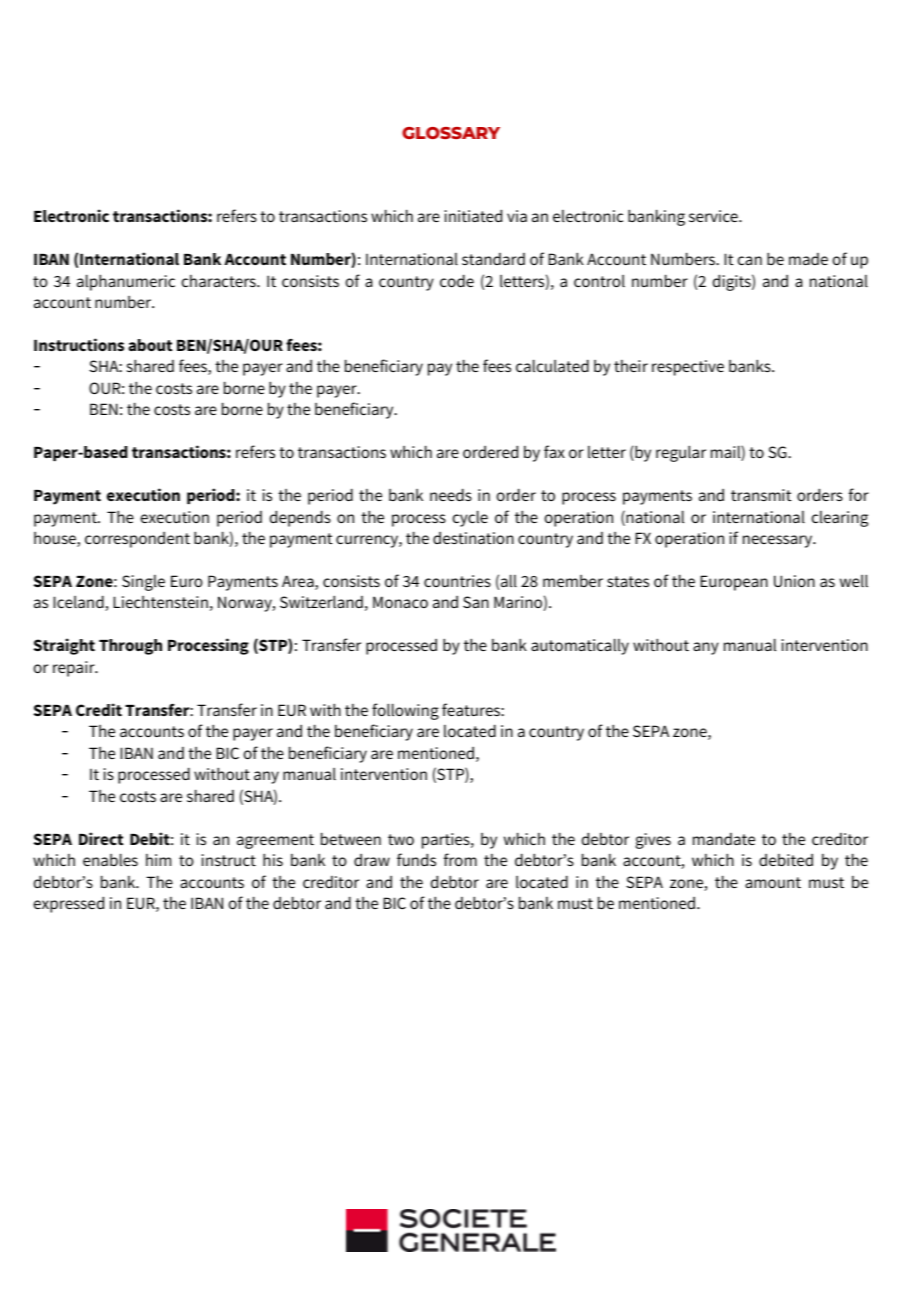  What do you see at coordinates (552, 365) in the image?
I see `calculated` at bounding box center [552, 365].
